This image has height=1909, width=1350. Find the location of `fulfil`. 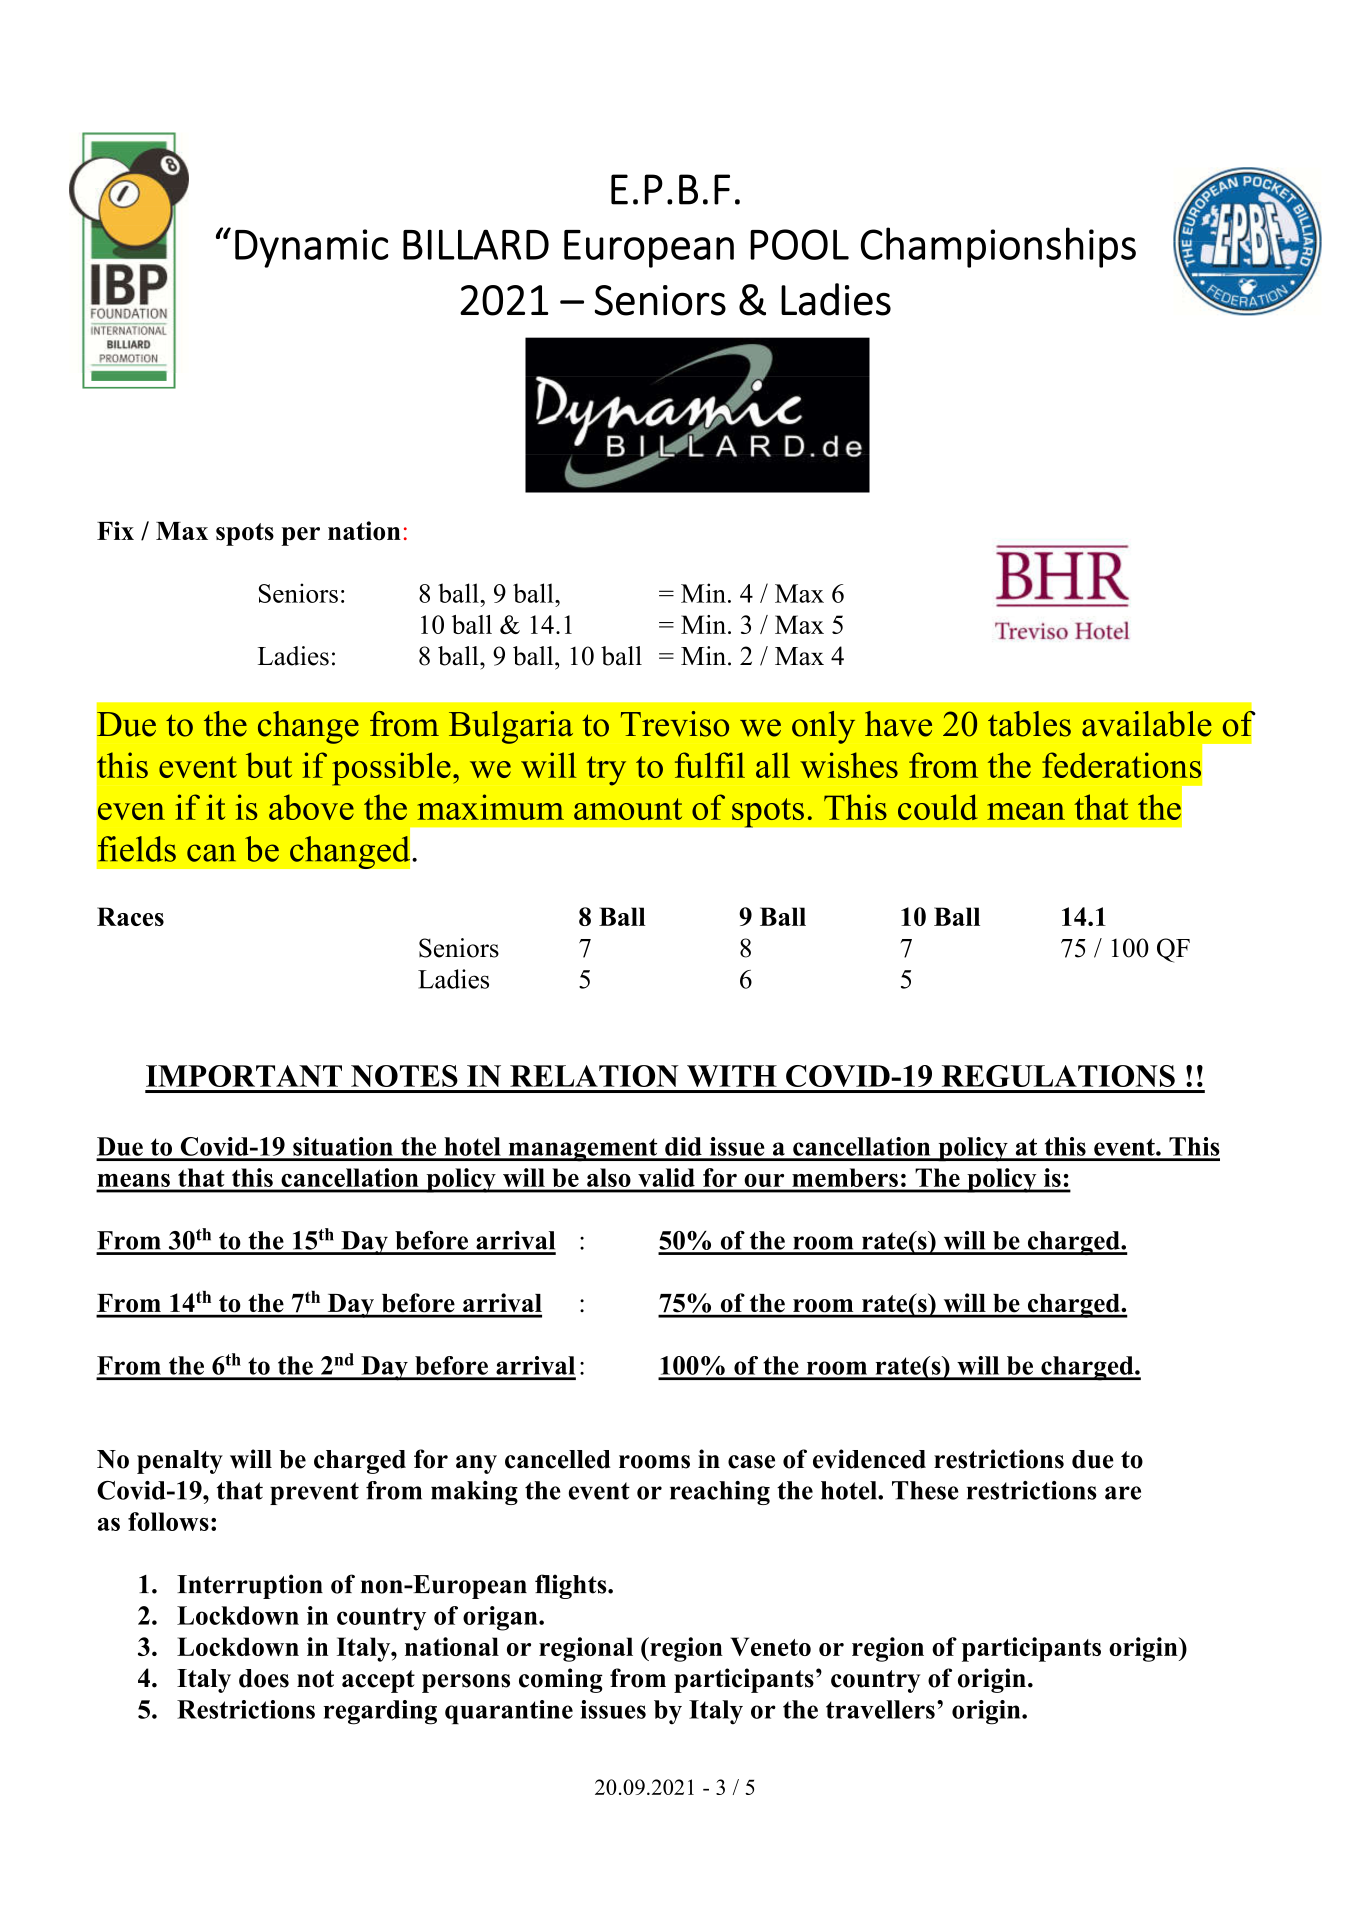

fulfil is located at coordinates (710, 765).
